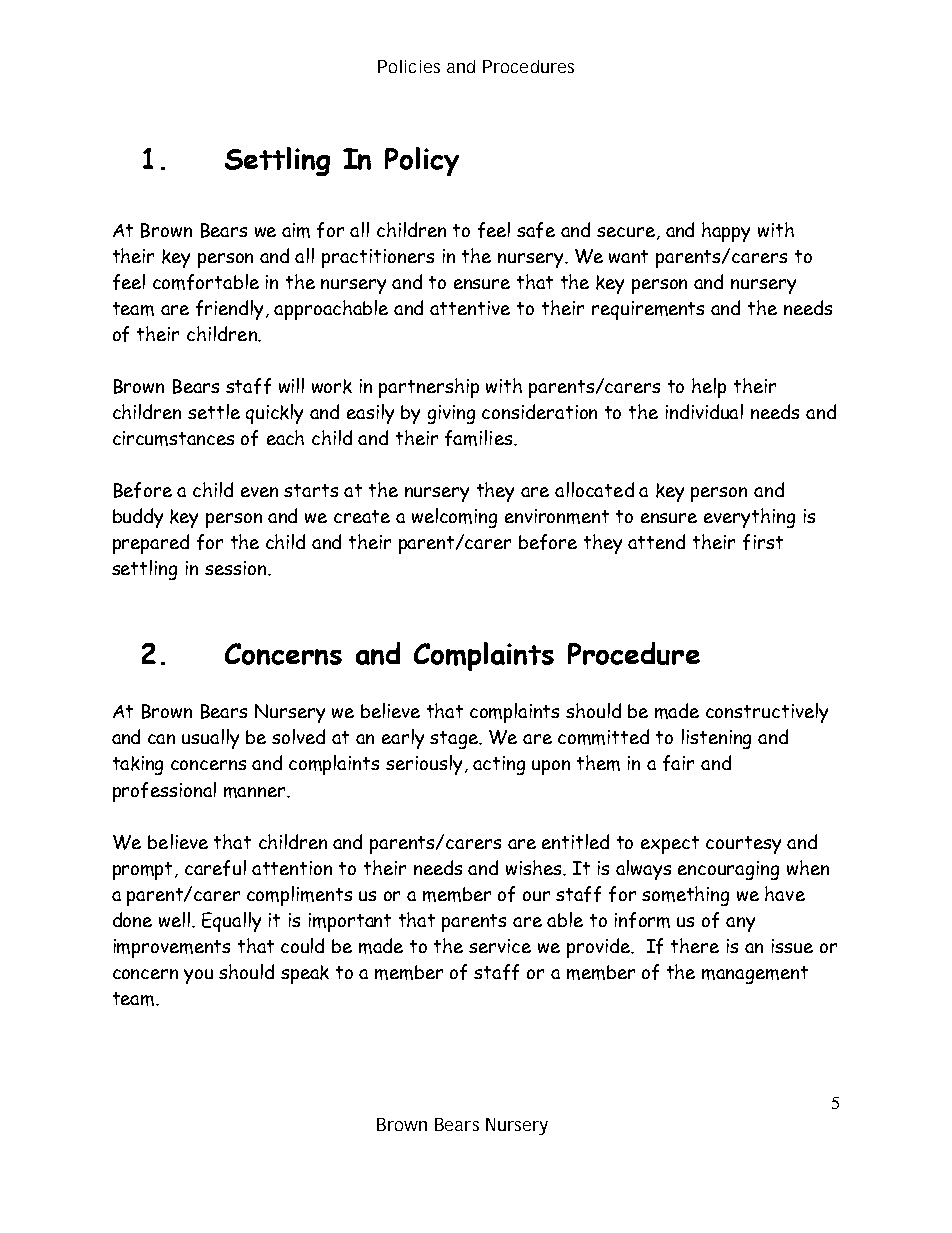 This document has height=1233, width=952. I want to click on friendly, so click(231, 310).
